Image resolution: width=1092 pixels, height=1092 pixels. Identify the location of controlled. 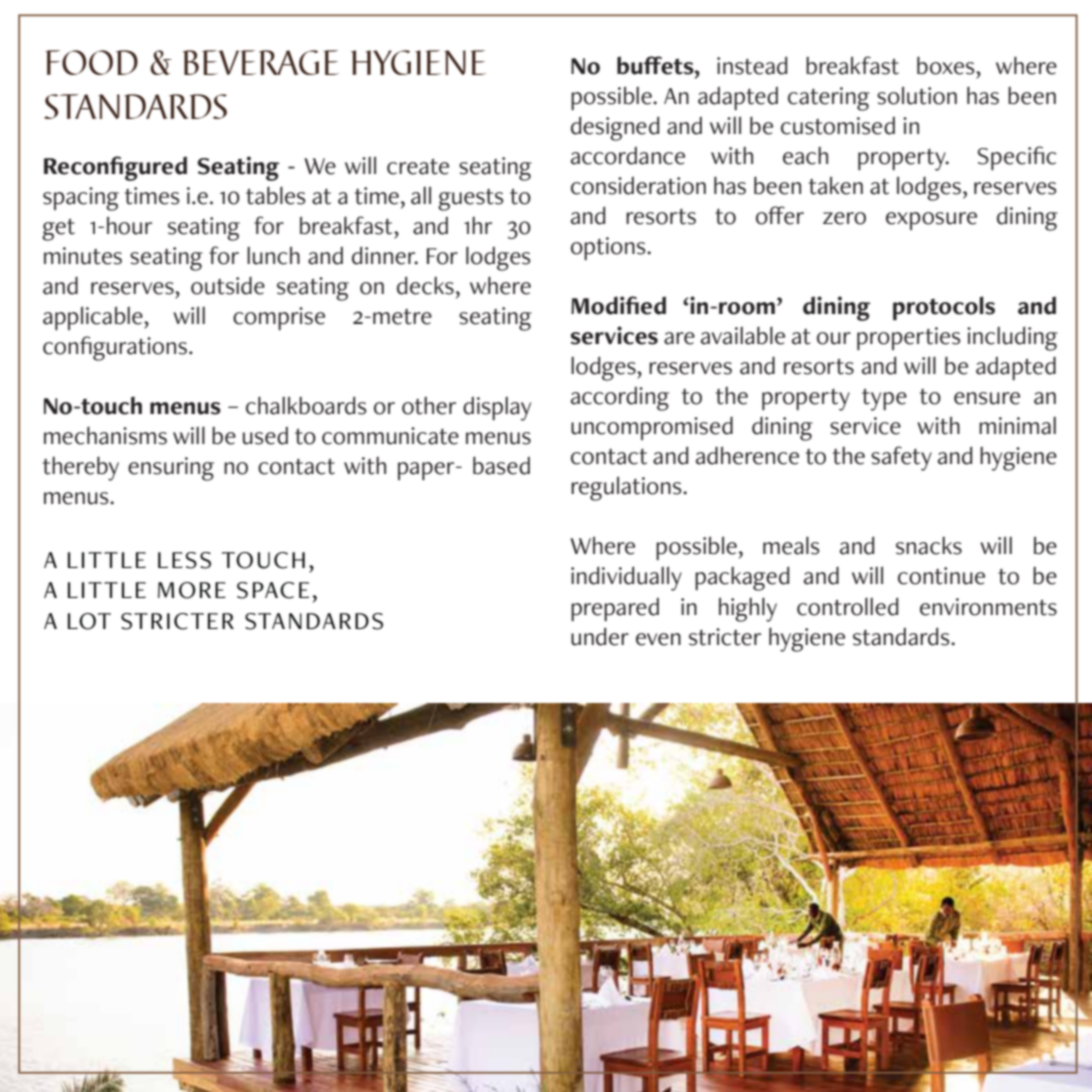
(847, 606).
